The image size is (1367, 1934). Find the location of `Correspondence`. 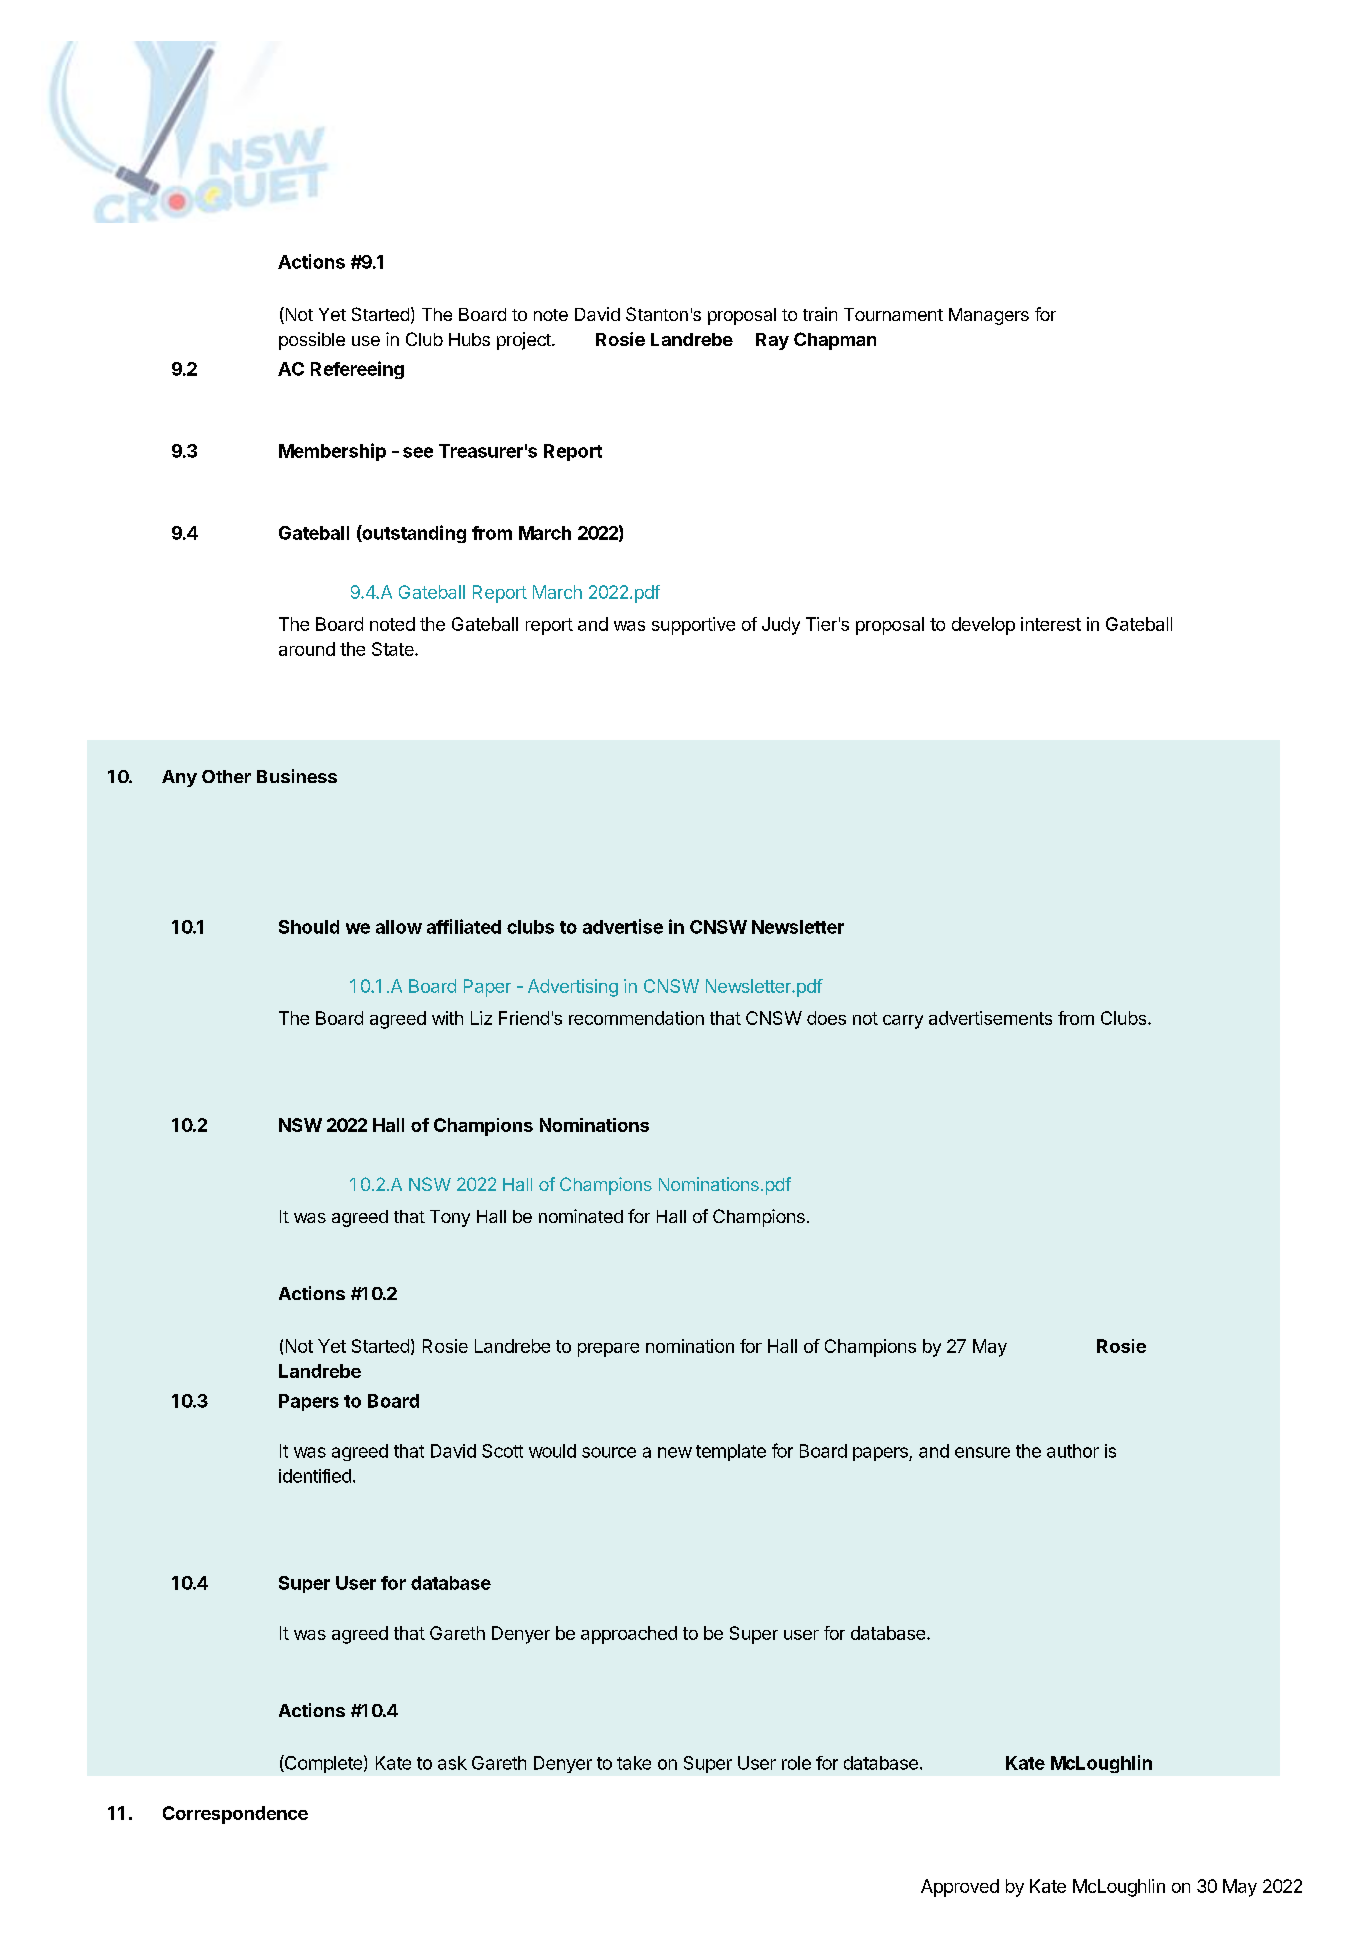

Correspondence is located at coordinates (235, 1815).
